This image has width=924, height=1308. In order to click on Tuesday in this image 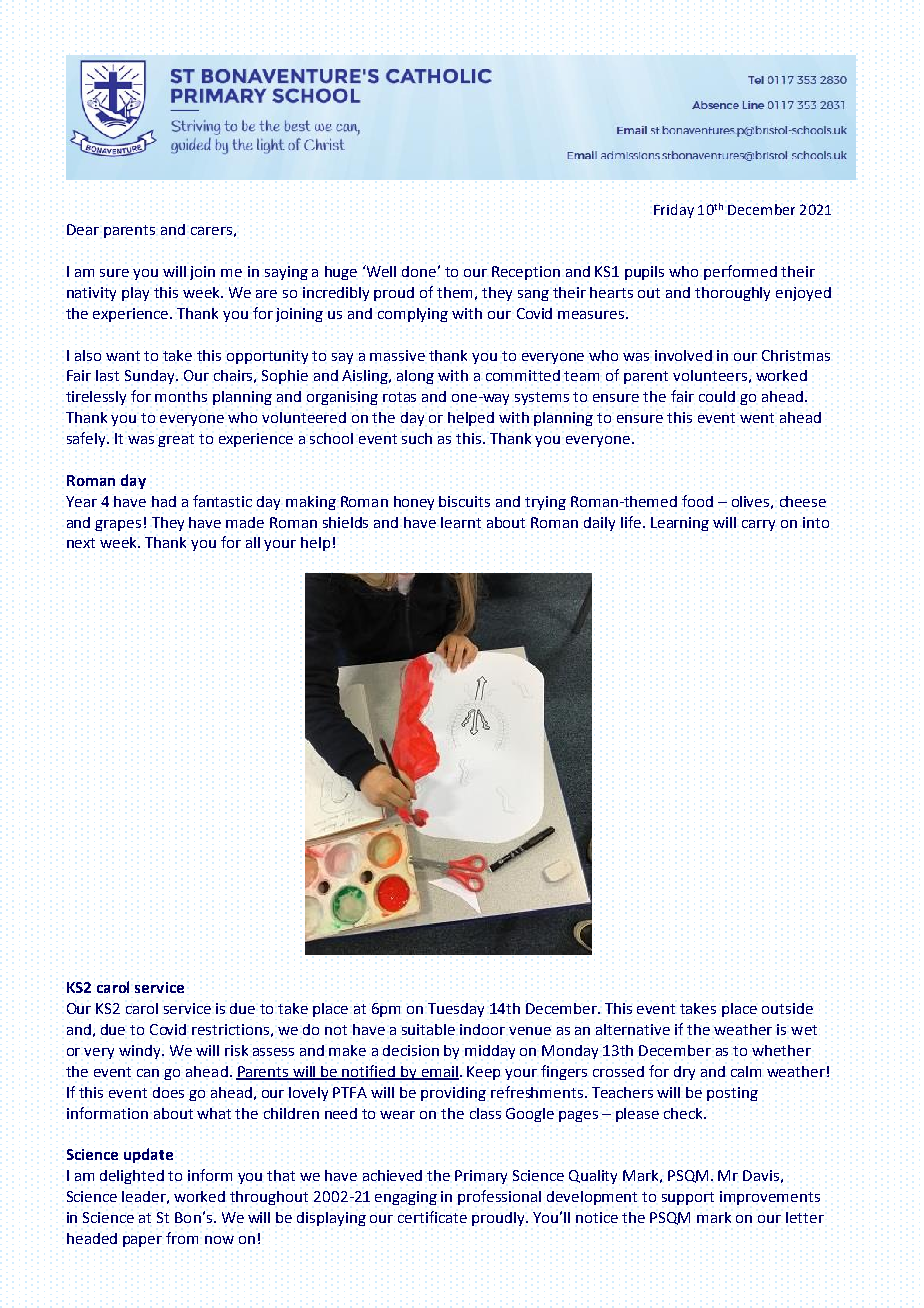, I will do `click(456, 1010)`.
